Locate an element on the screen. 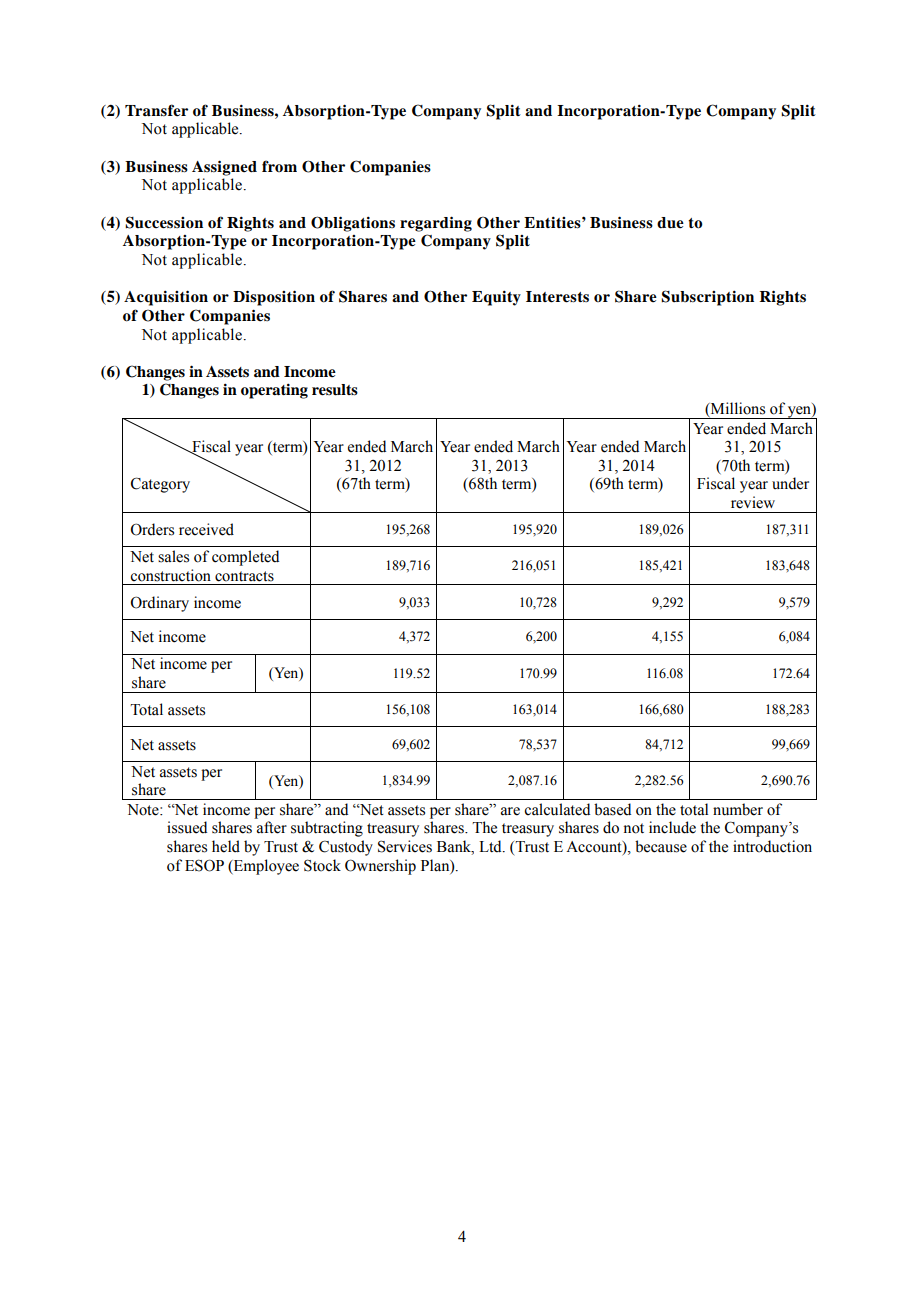  under is located at coordinates (790, 483).
